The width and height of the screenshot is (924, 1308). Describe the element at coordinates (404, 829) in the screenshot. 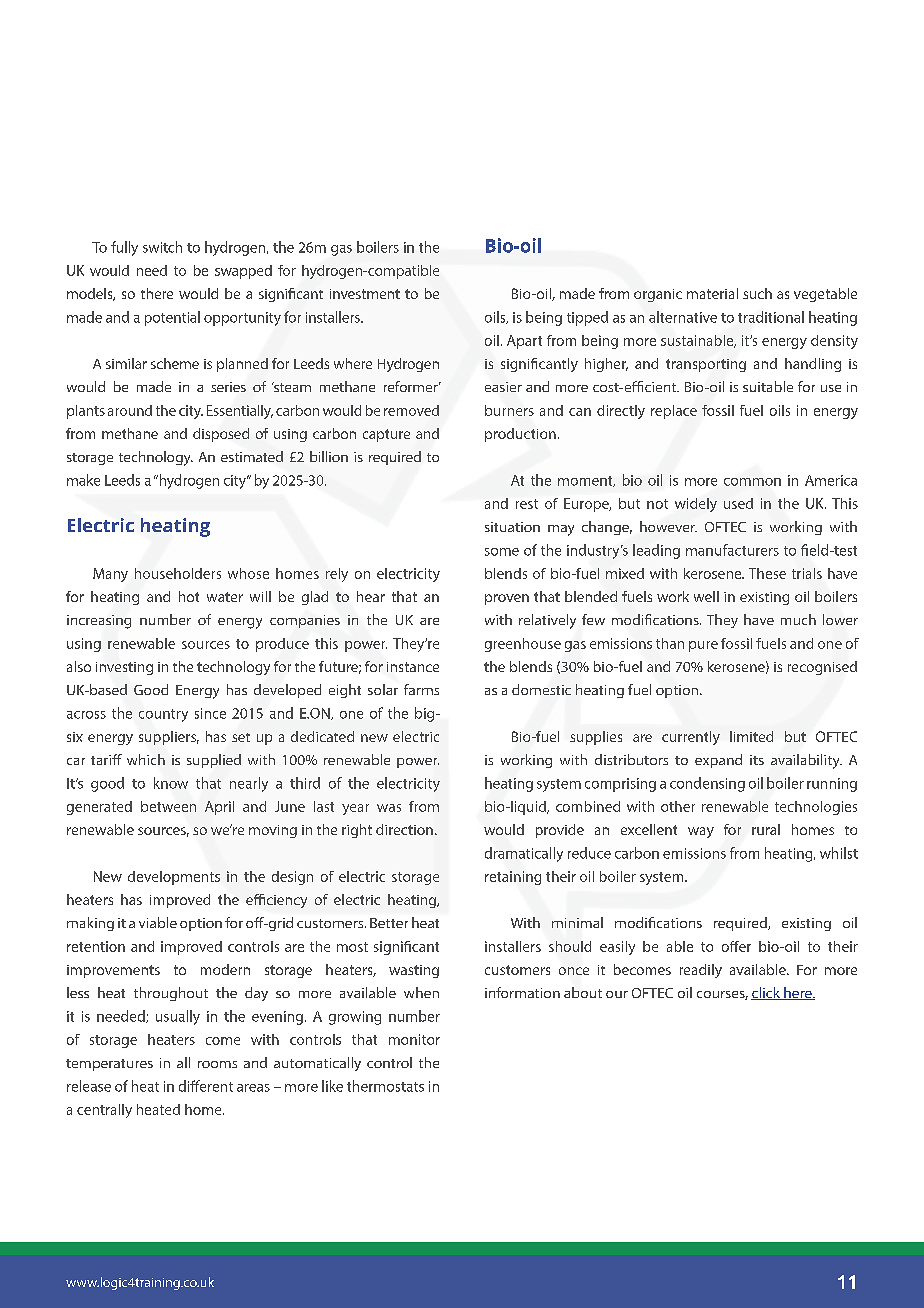

I see `direction` at that location.
